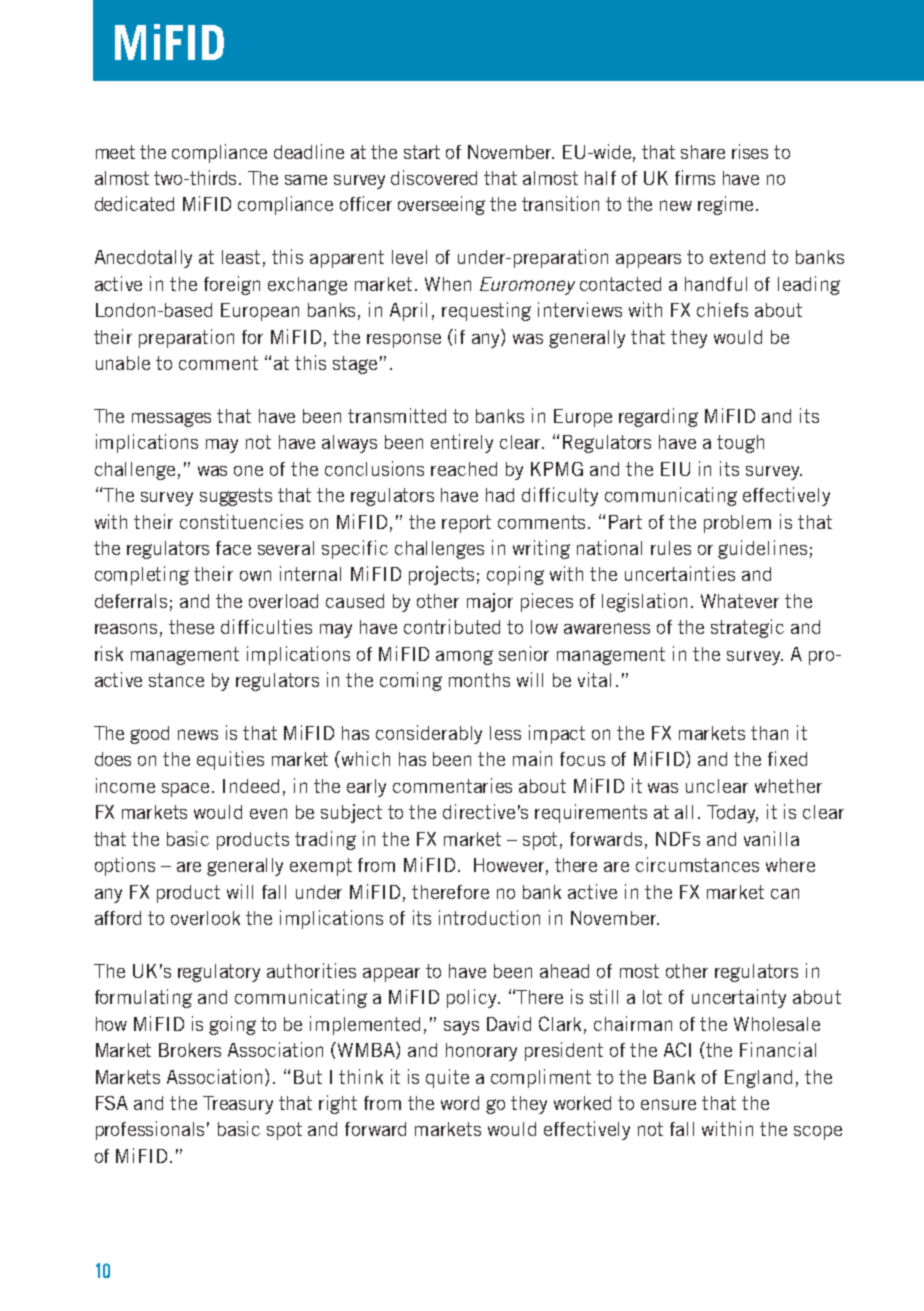 This page has height=1311, width=924. I want to click on news, so click(198, 734).
